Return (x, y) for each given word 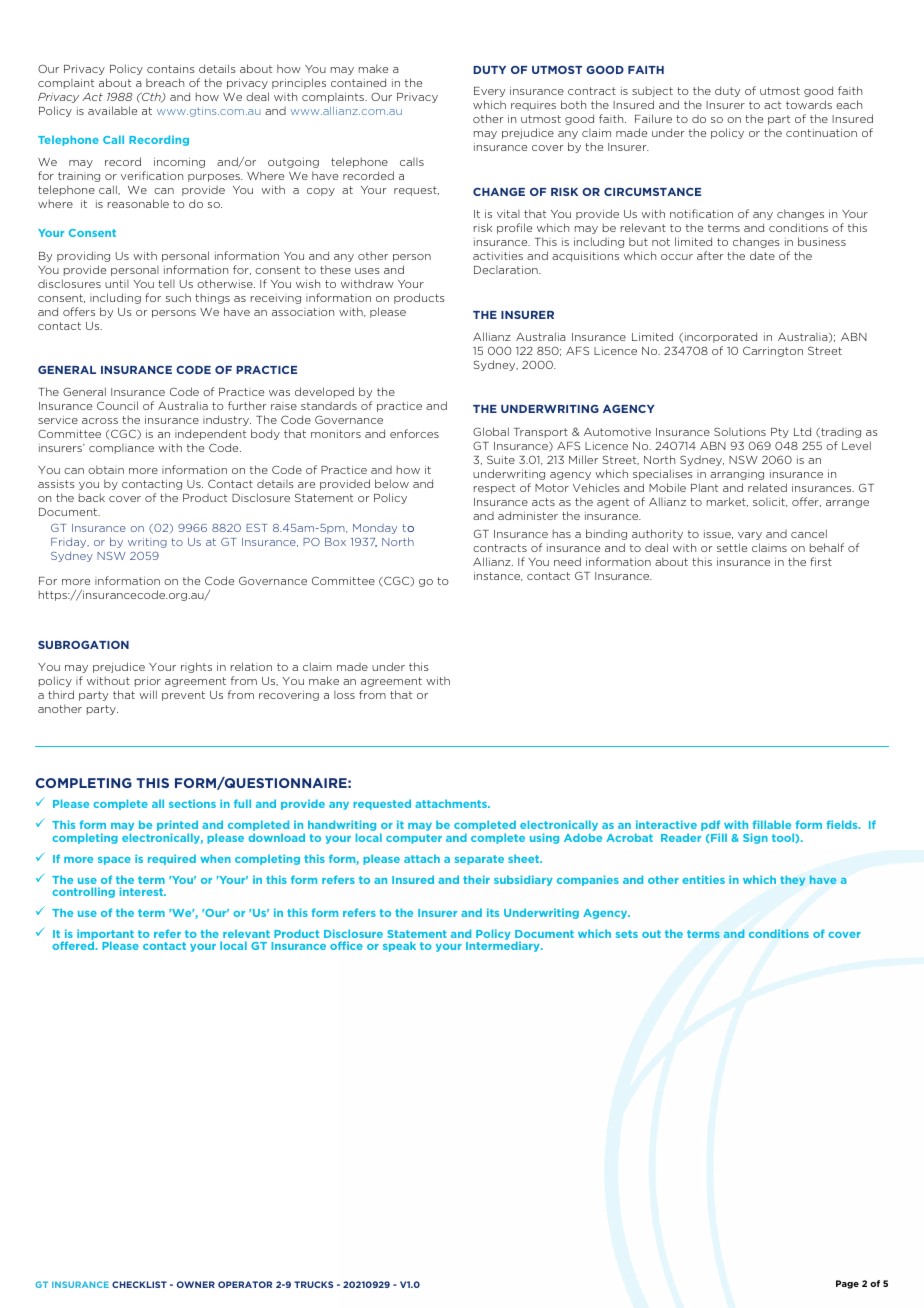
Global (491, 431)
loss (344, 695)
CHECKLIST (139, 1284)
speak (399, 946)
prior (148, 682)
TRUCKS (313, 1284)
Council (117, 405)
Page (847, 1284)
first (821, 561)
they (792, 880)
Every (489, 92)
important (105, 935)
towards (809, 104)
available (112, 110)
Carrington (773, 351)
